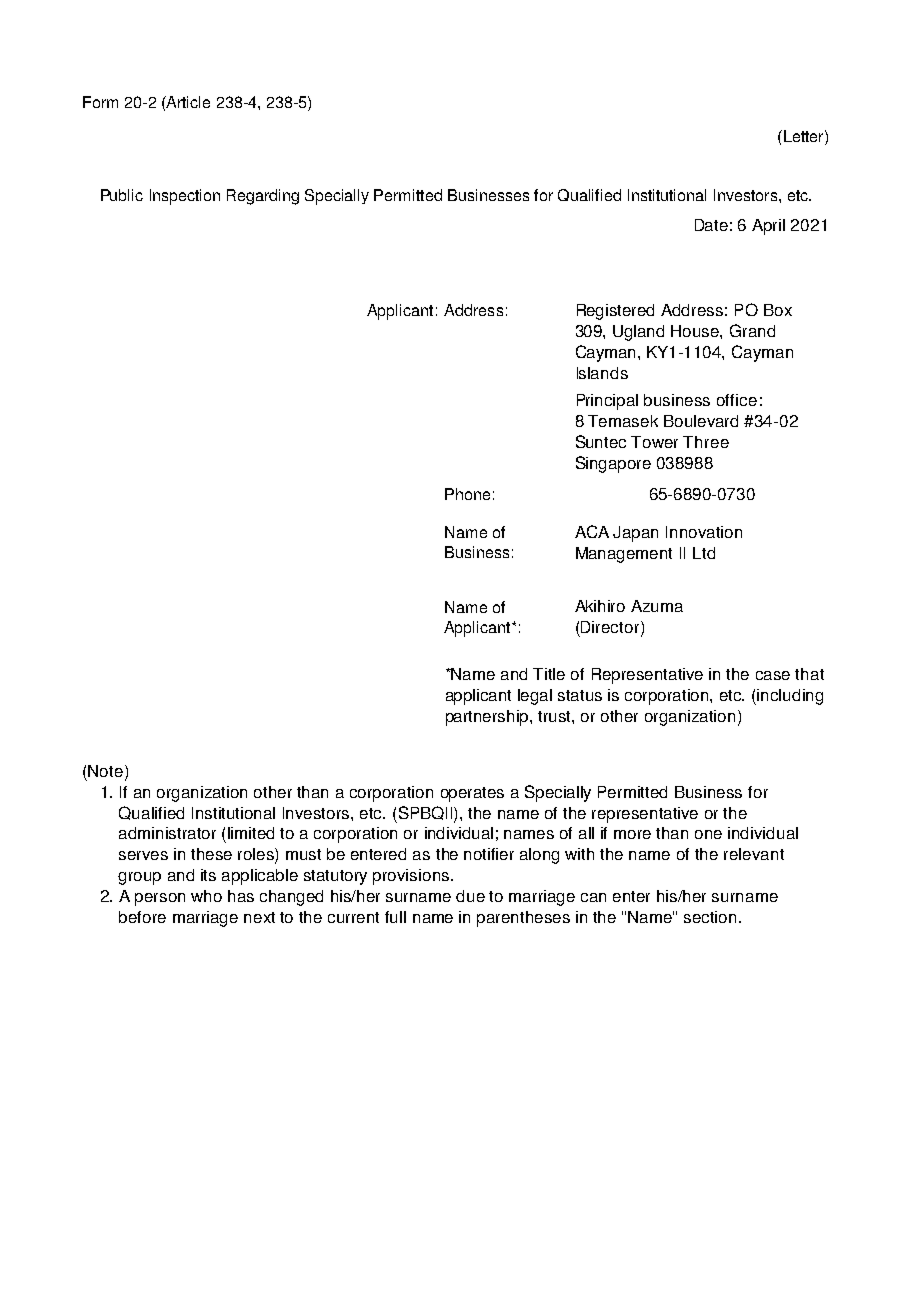 The height and width of the screenshot is (1308, 924). I want to click on April, so click(768, 227).
